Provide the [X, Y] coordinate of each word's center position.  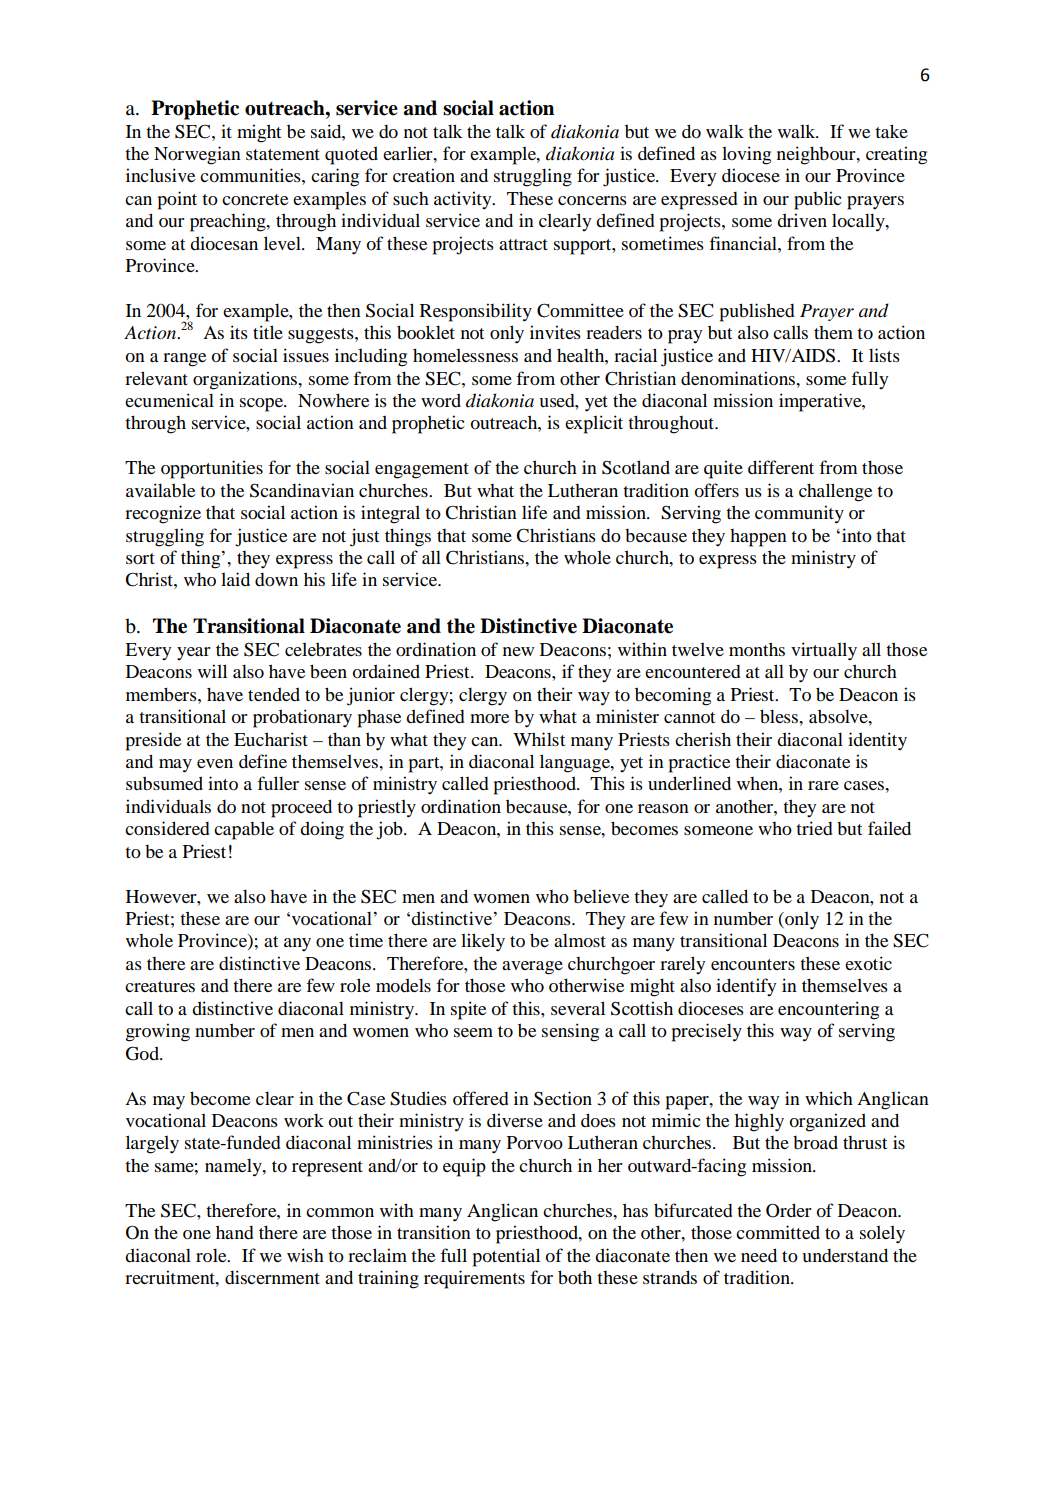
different [781, 467]
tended [274, 694]
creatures [160, 986]
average [532, 968]
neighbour [817, 155]
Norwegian [197, 155]
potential [506, 1257]
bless [780, 716]
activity [464, 200]
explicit [594, 424]
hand [235, 1232]
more [489, 718]
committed [778, 1232]
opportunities [212, 469]
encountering [828, 1010]
